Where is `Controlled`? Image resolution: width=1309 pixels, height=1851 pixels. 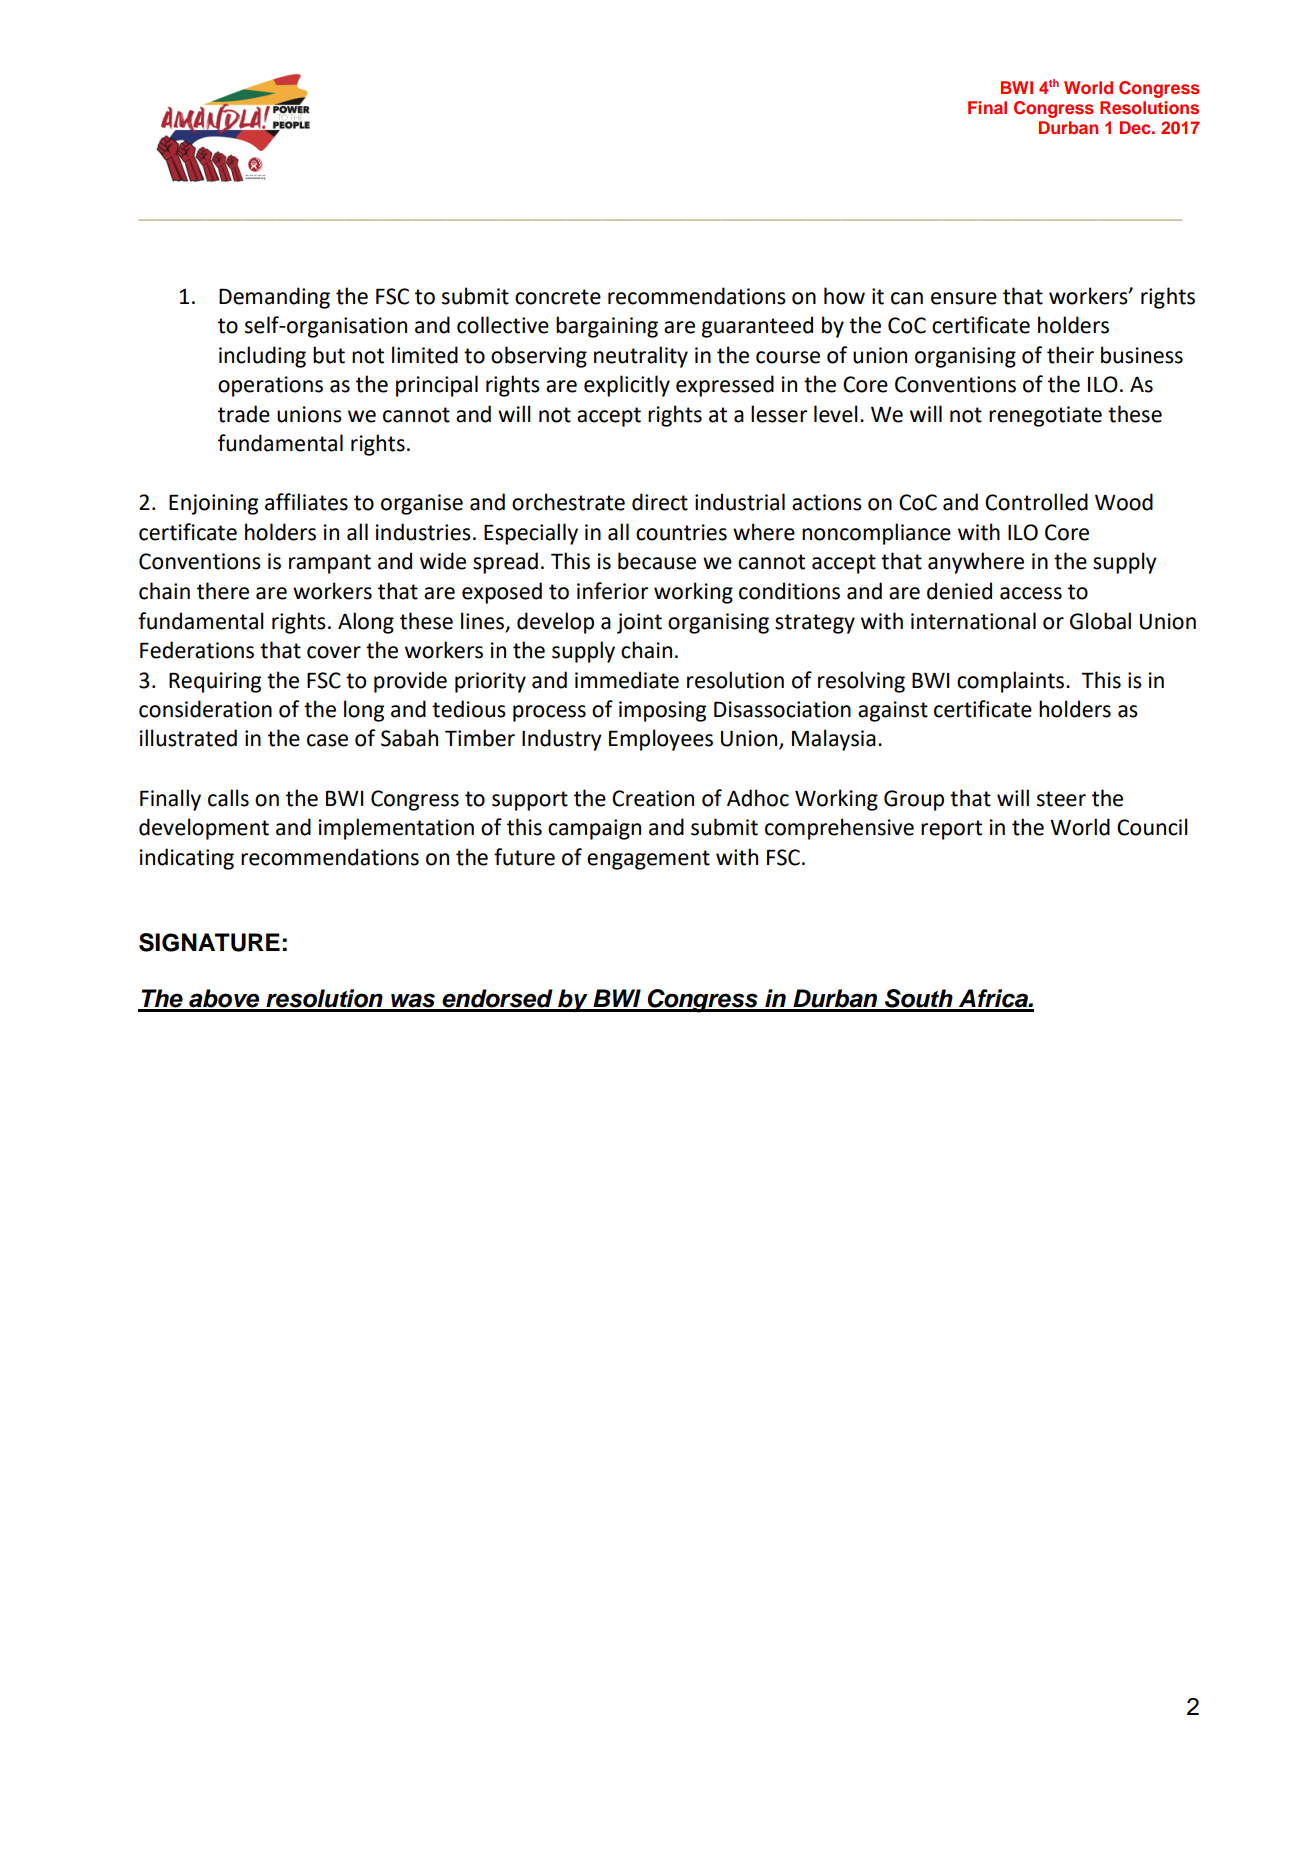
Controlled is located at coordinates (1036, 502).
